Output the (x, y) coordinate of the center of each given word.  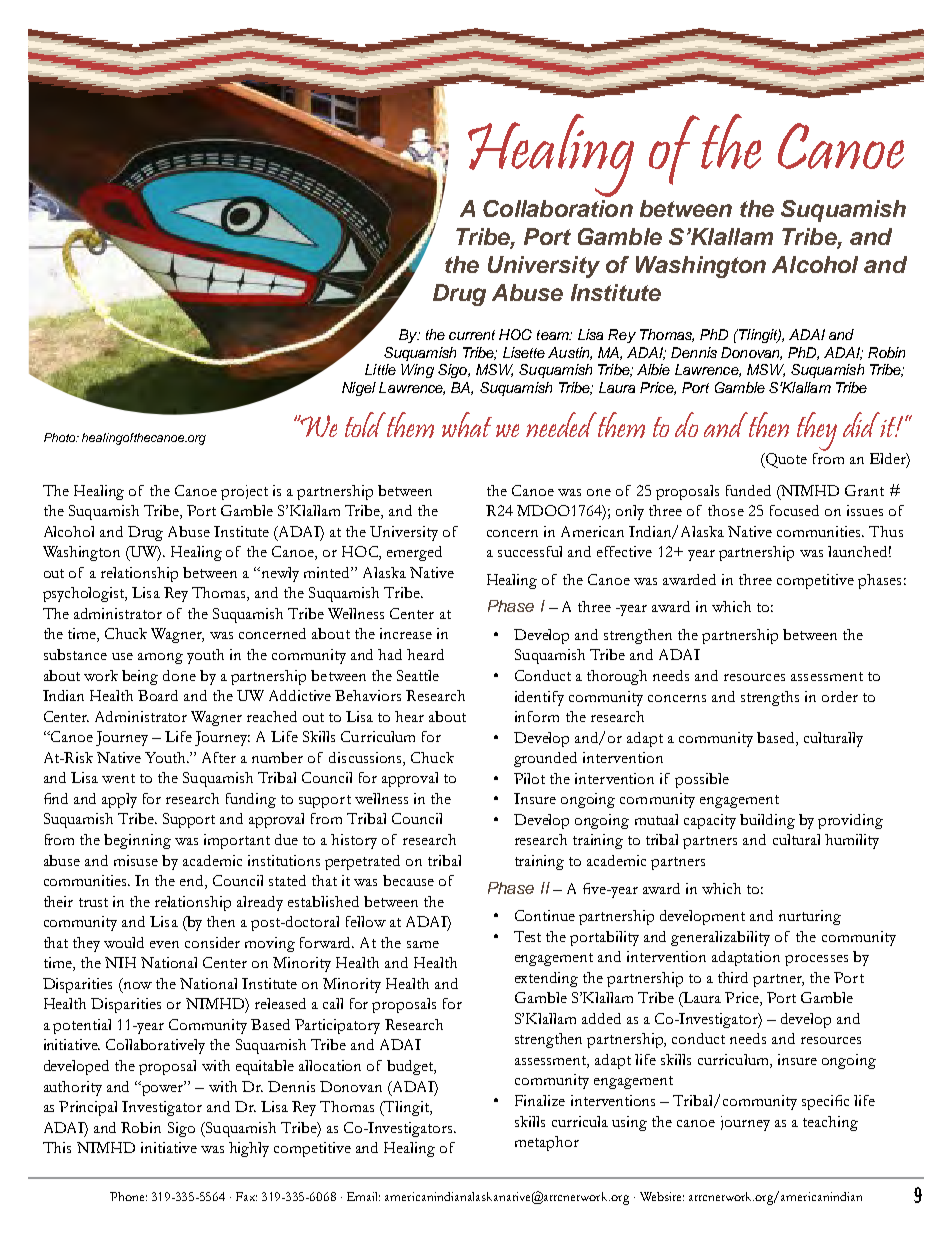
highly (249, 1149)
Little (380, 369)
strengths (770, 698)
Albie (653, 369)
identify (539, 698)
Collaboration (558, 208)
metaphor (547, 1143)
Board (158, 695)
